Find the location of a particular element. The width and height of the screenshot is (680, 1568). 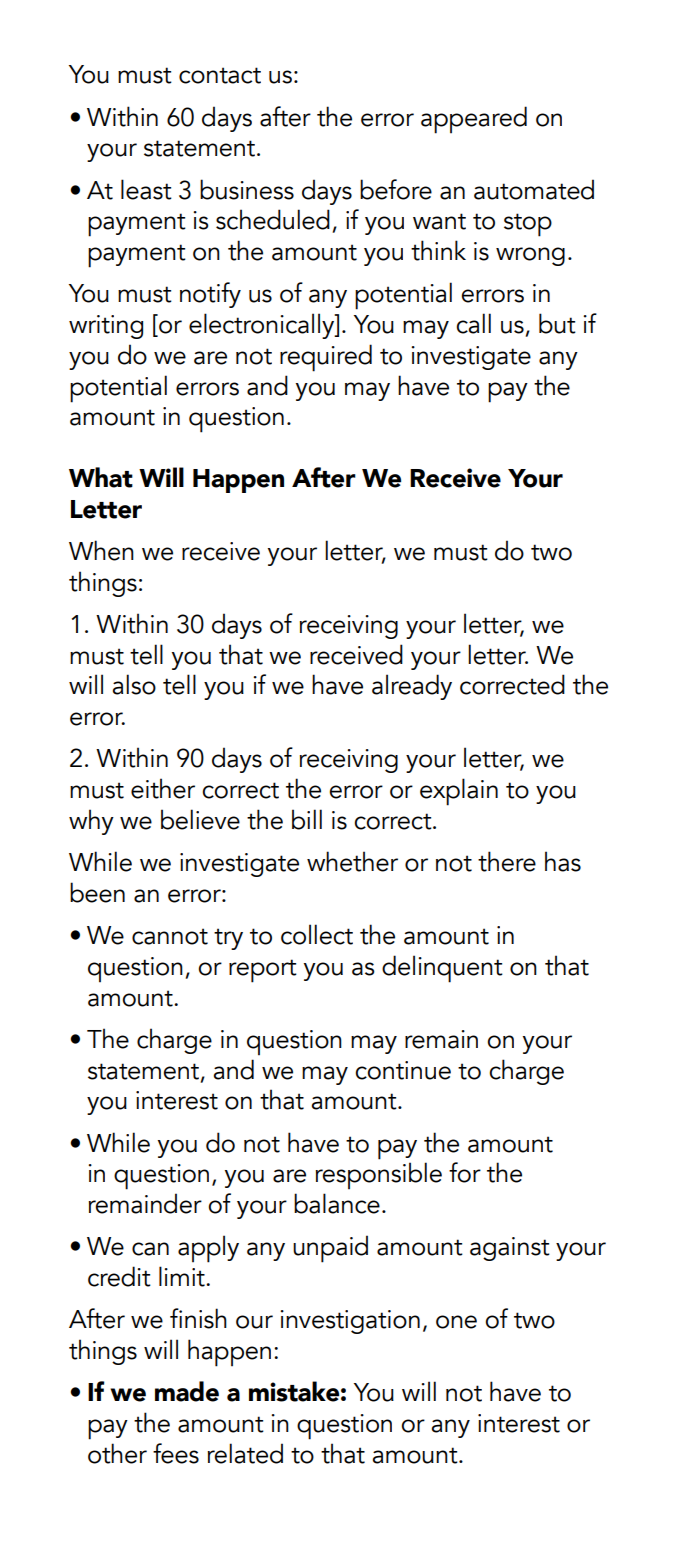

fees is located at coordinates (176, 1453).
